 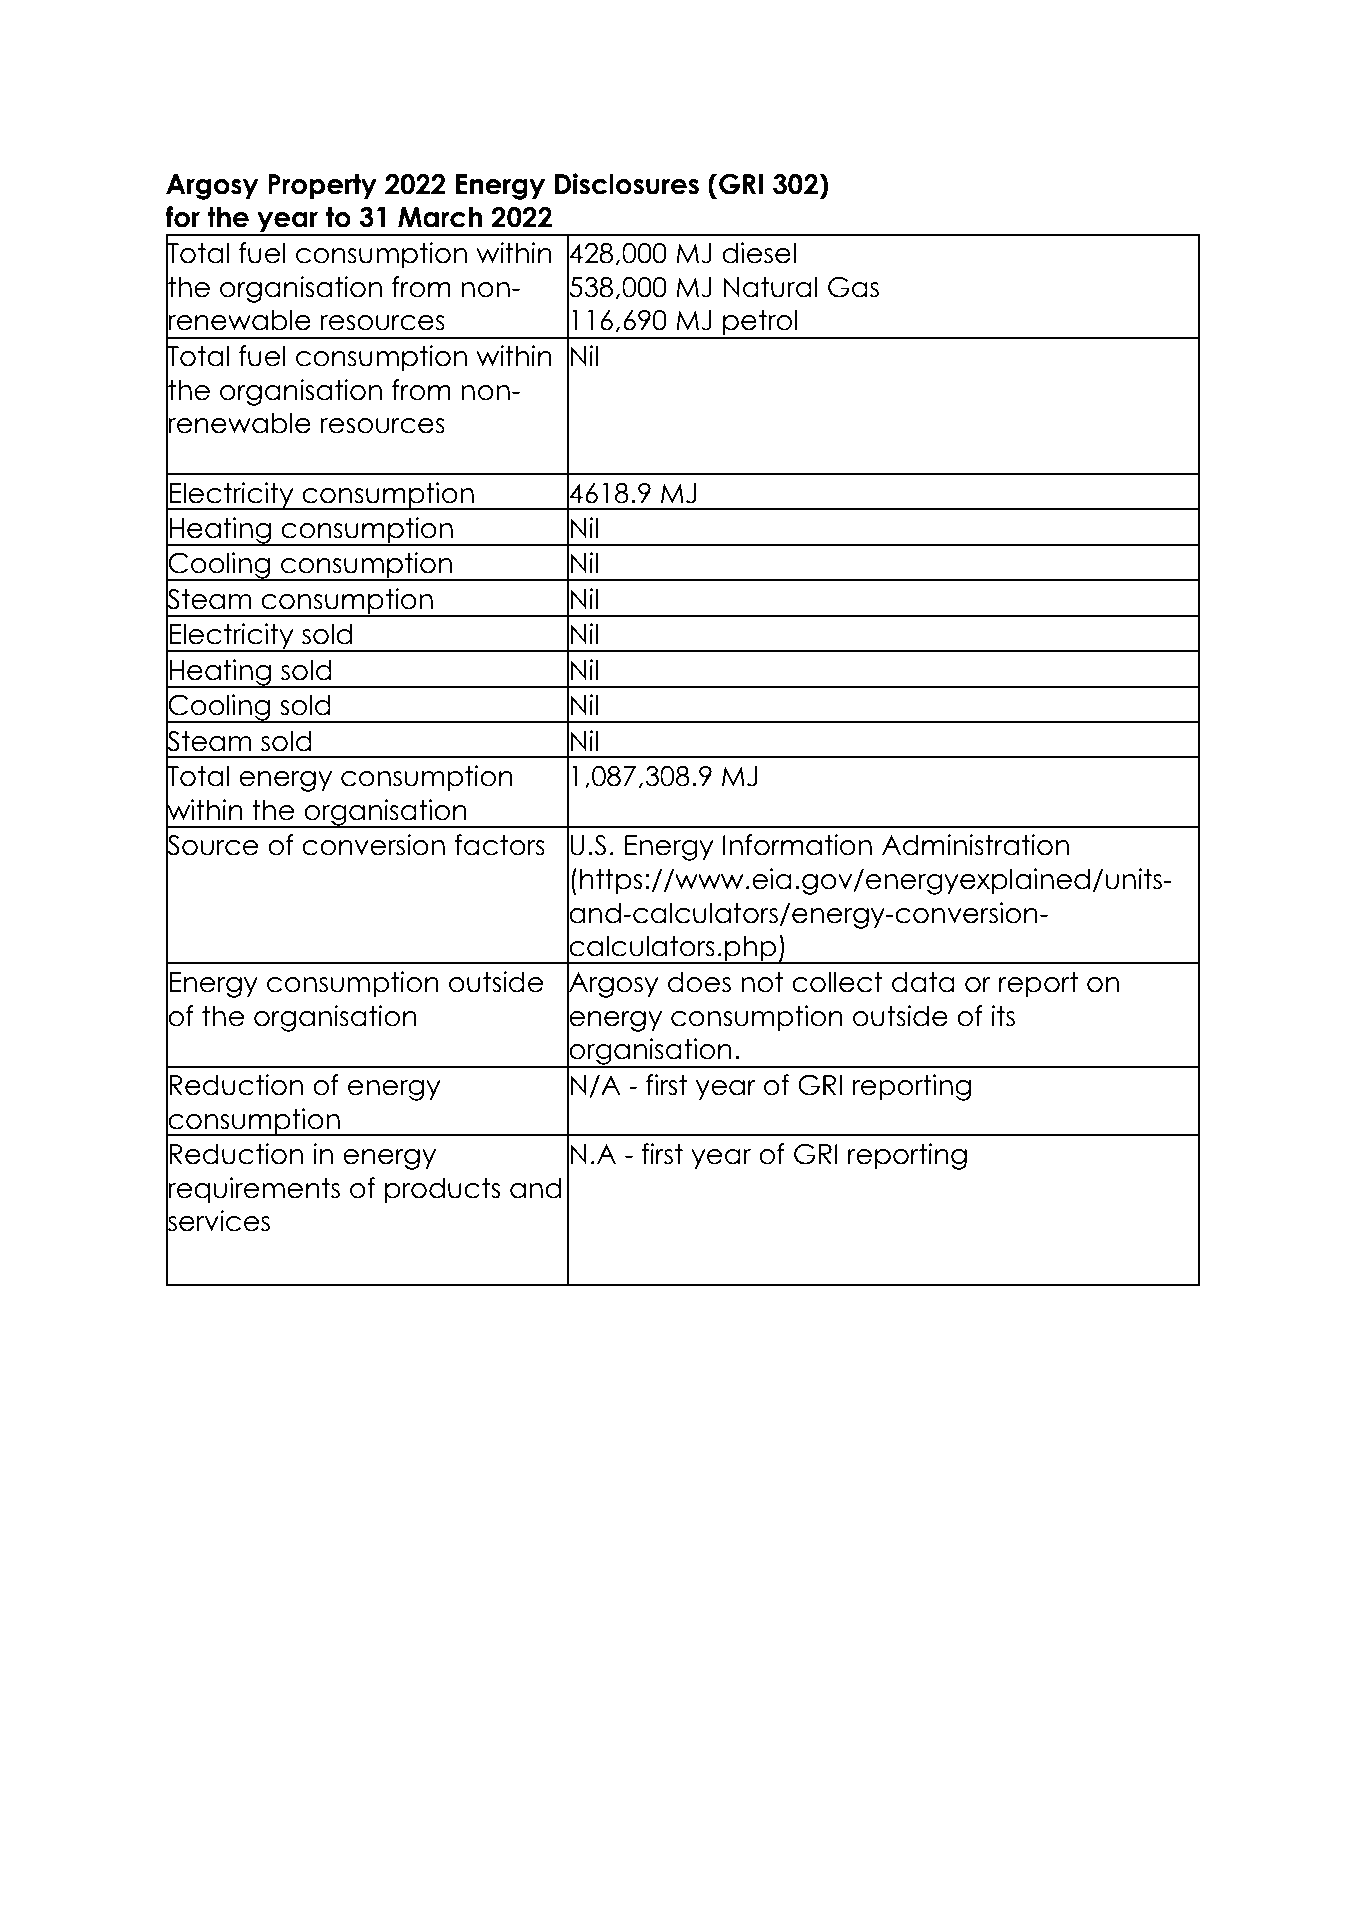 I want to click on Information, so click(x=797, y=845).
